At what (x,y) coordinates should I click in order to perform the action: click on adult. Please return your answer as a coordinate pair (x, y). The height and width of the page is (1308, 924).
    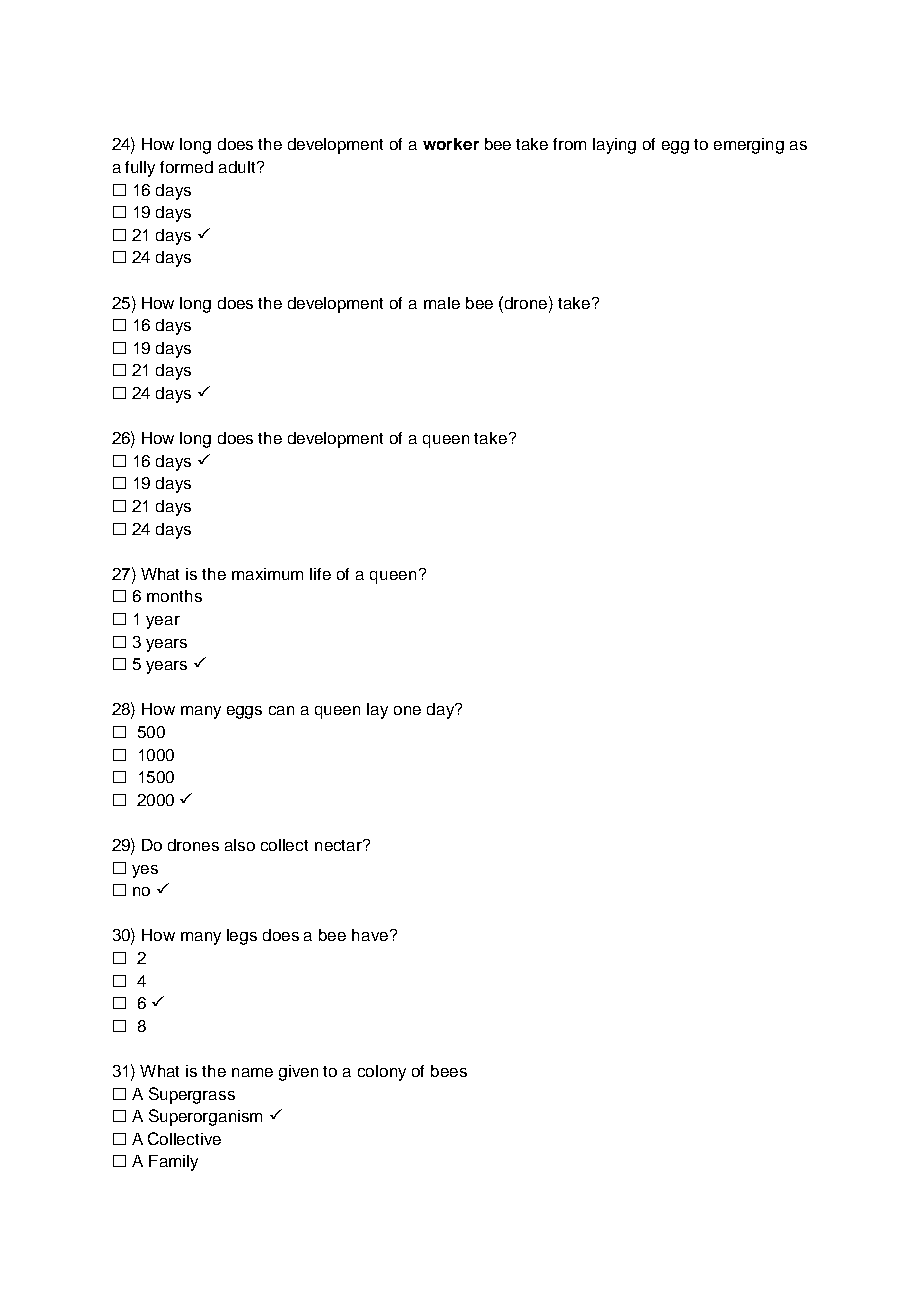
    Looking at the image, I should click on (238, 167).
